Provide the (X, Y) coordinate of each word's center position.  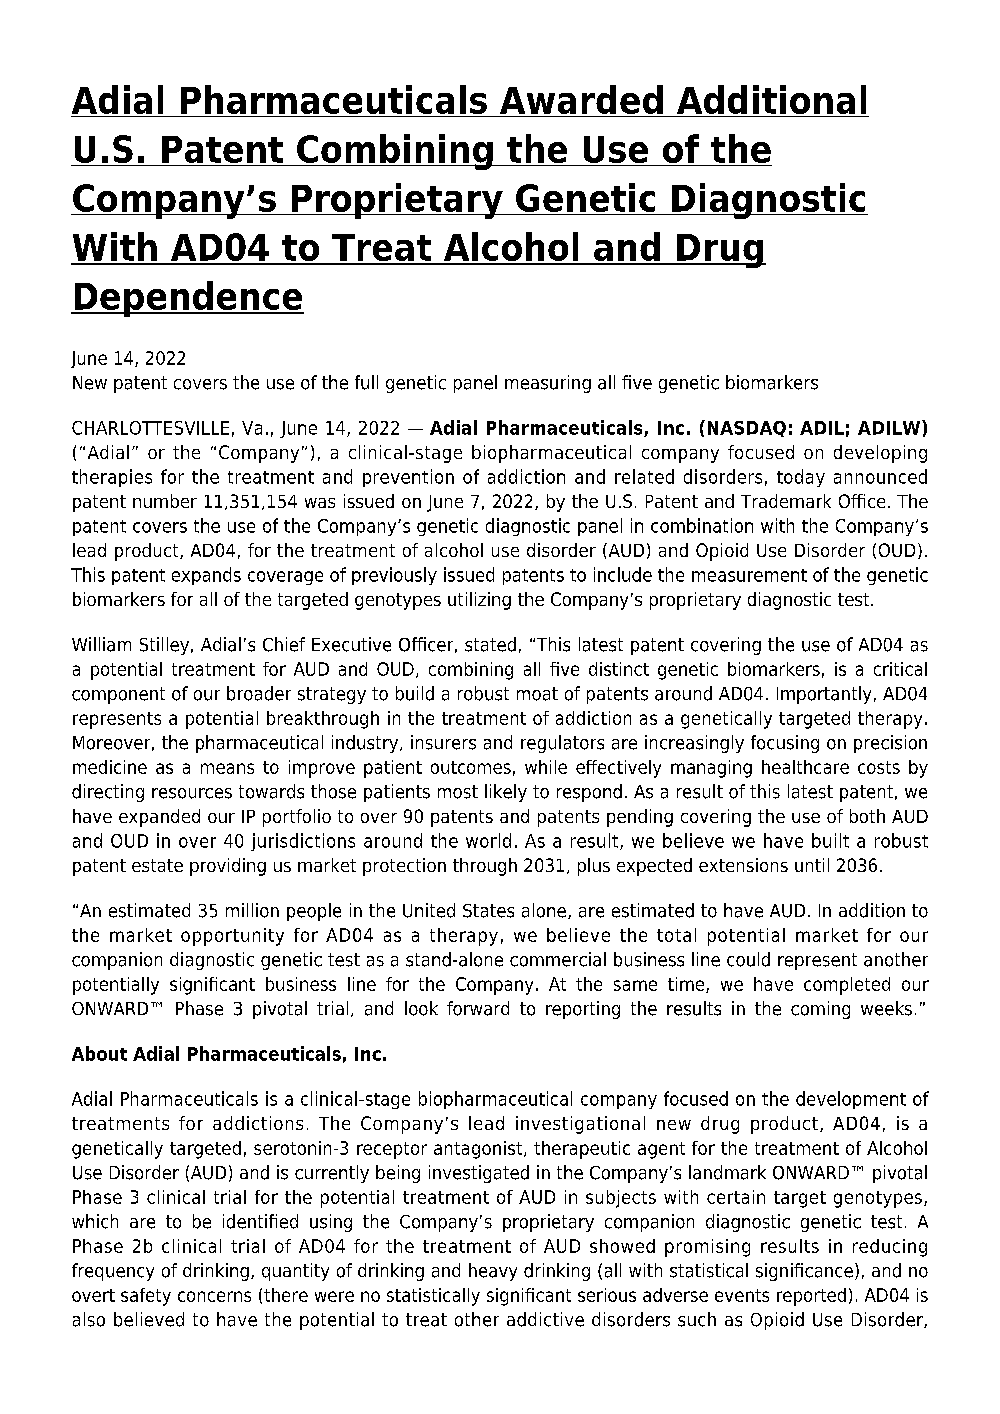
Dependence (188, 299)
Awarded (581, 99)
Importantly (824, 695)
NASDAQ (747, 429)
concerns (214, 1296)
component (118, 695)
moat (537, 694)
